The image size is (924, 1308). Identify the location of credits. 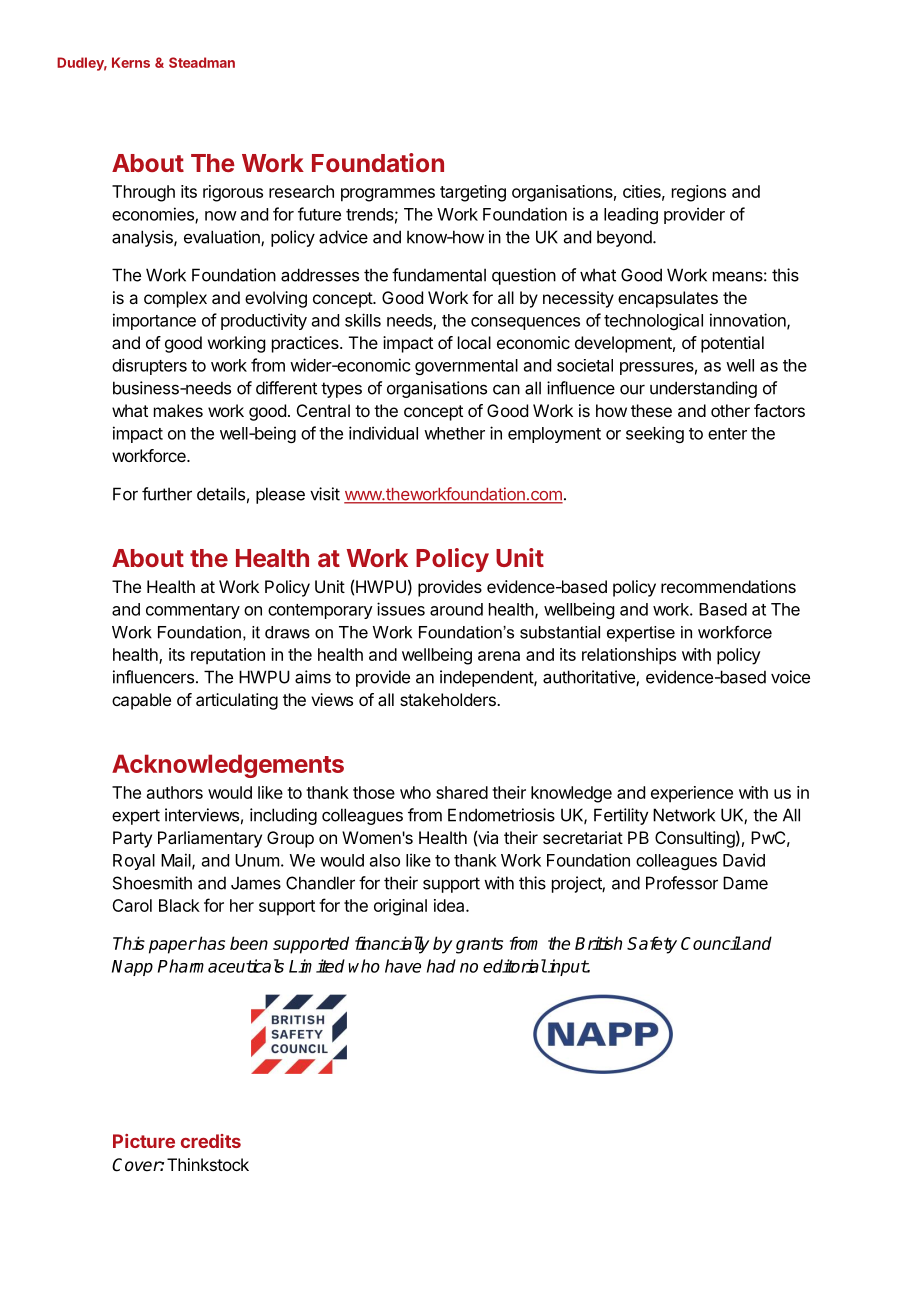
(211, 1141).
